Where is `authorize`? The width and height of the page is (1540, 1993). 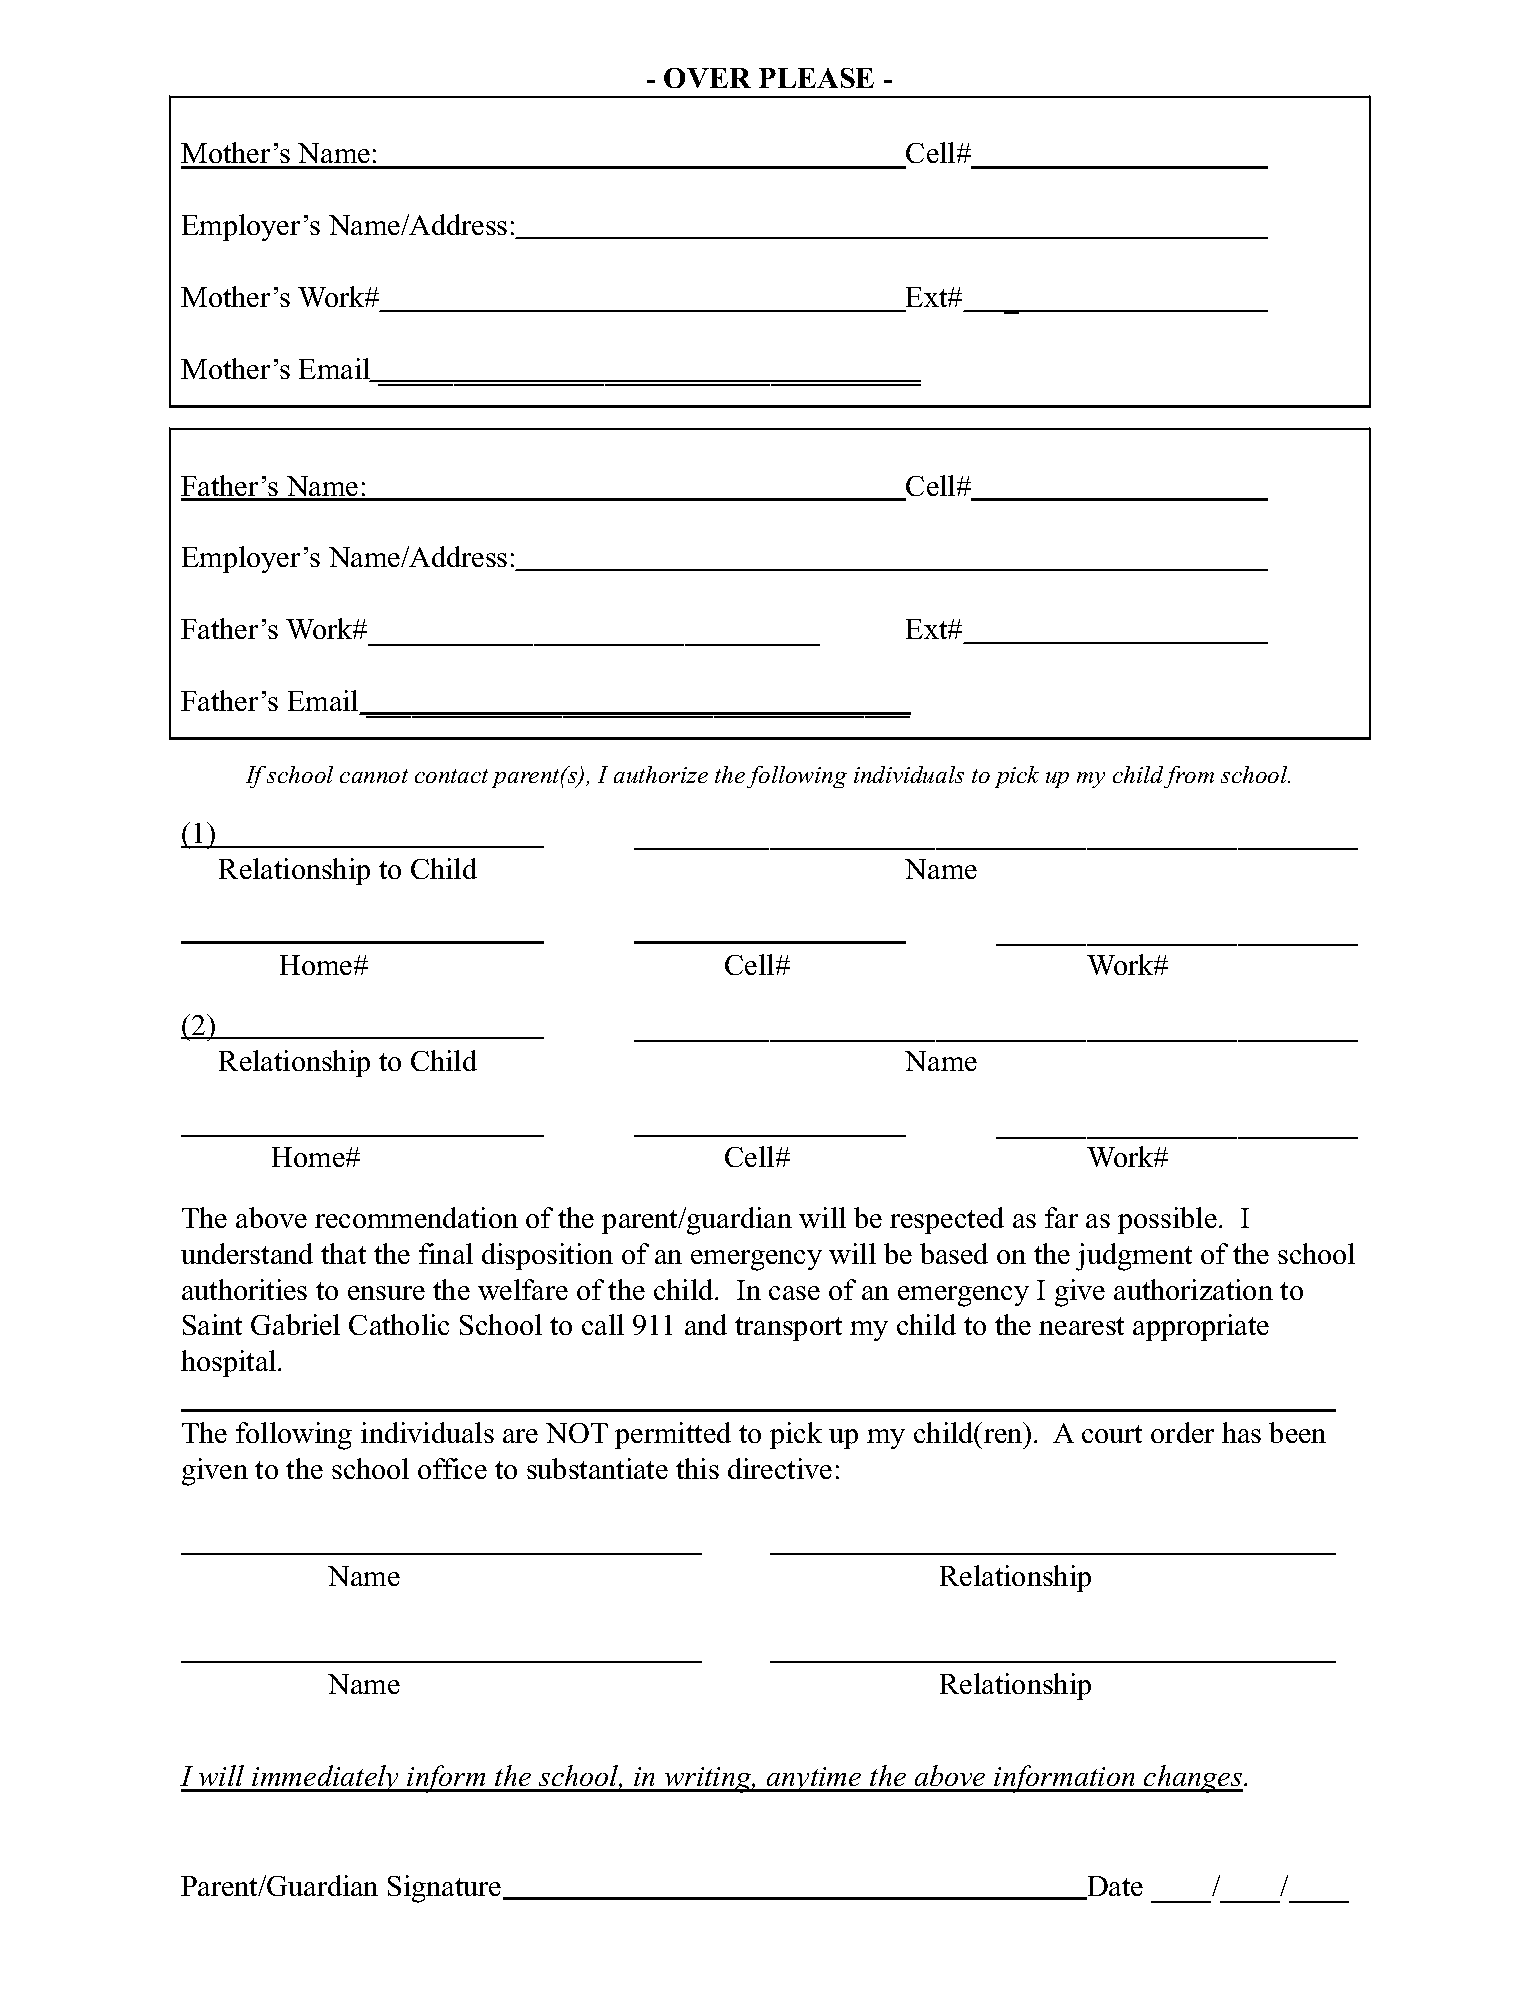 authorize is located at coordinates (661, 774).
